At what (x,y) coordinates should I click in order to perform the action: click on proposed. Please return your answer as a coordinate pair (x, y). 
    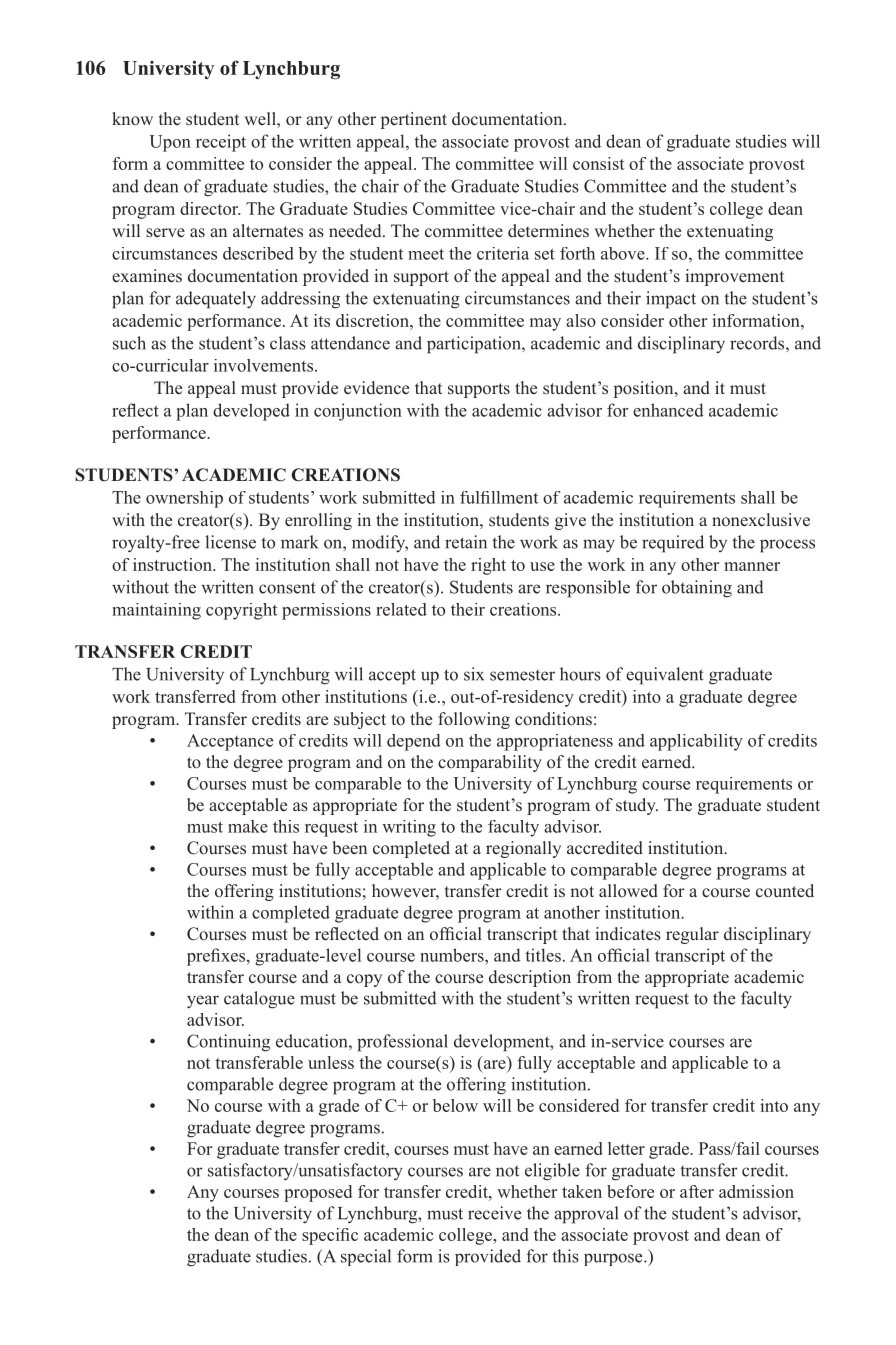
    Looking at the image, I should click on (318, 1193).
